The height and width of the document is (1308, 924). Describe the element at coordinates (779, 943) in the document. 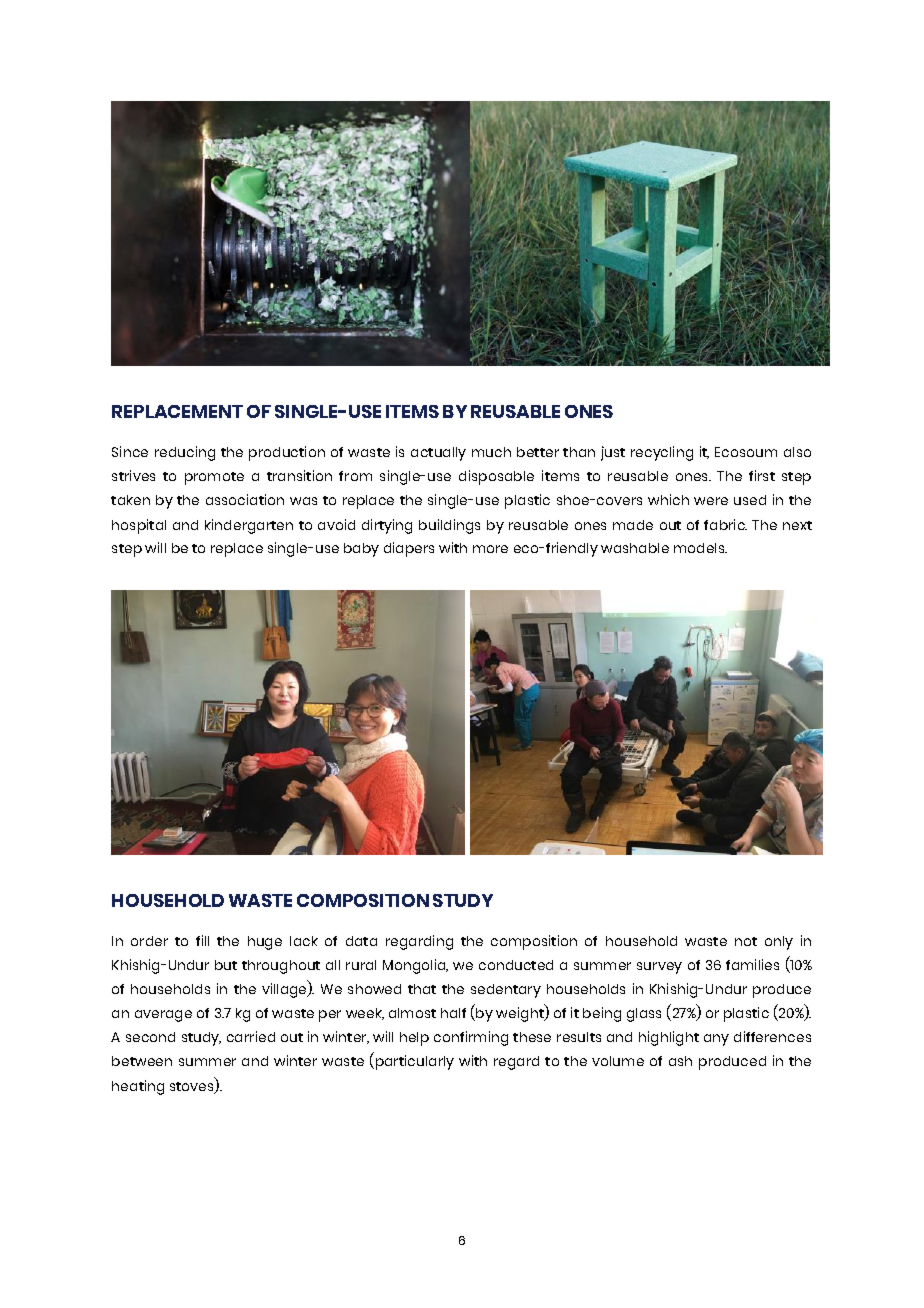

I see `only` at that location.
